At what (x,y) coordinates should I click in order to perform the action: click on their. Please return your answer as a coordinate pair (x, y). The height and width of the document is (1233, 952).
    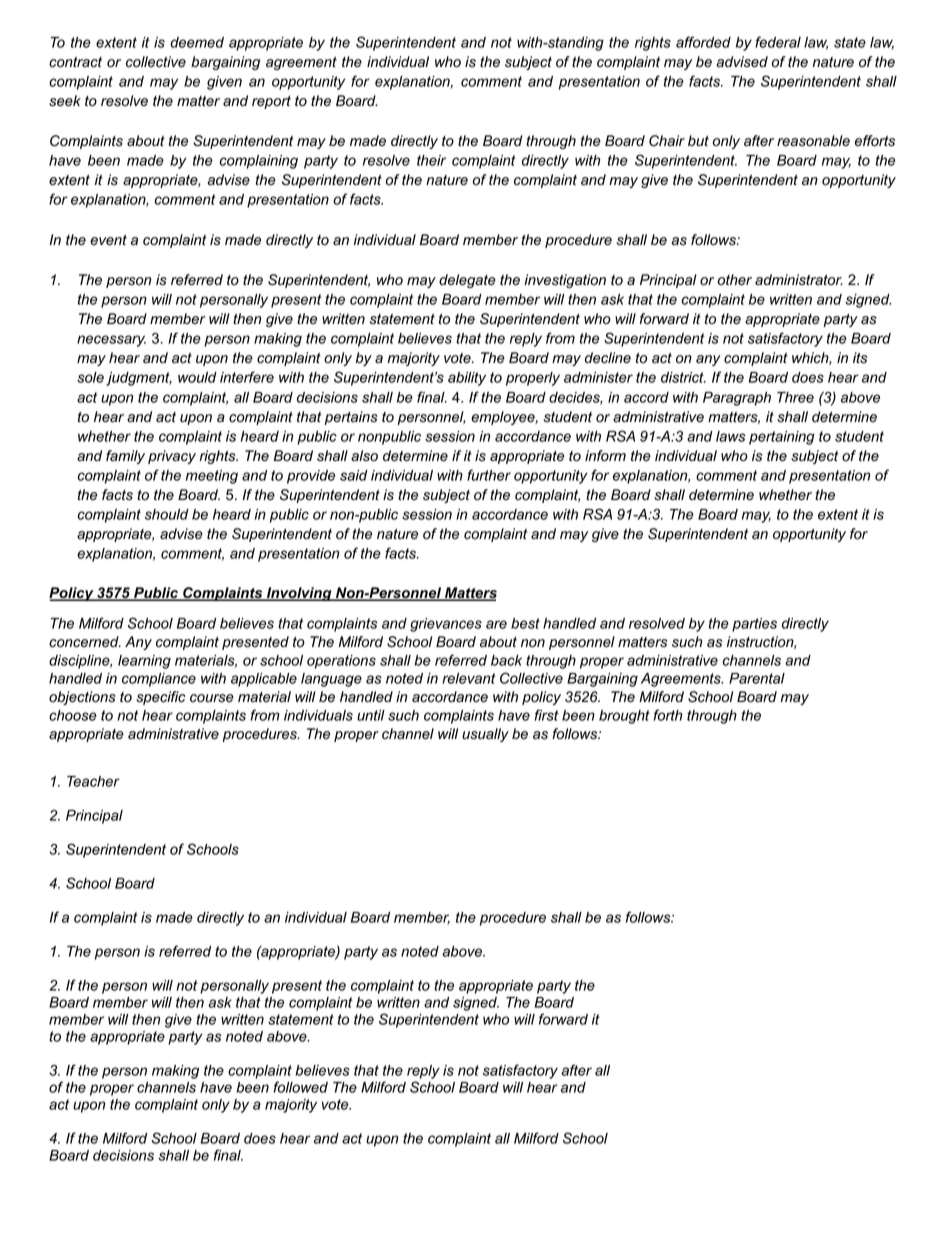
    Looking at the image, I should click on (431, 160).
